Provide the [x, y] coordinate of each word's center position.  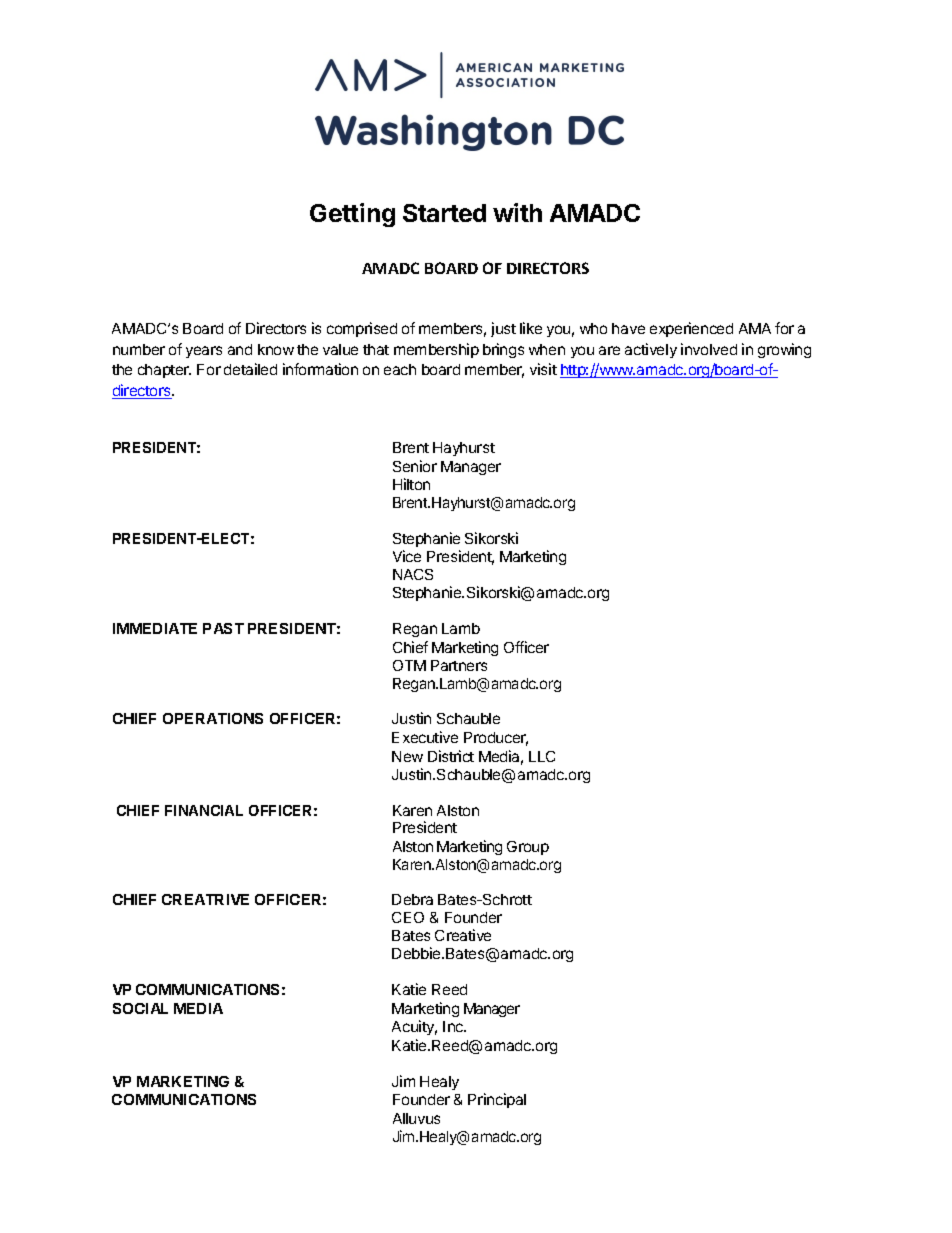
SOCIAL [140, 1008]
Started [444, 213]
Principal [497, 1100]
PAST [223, 628]
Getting [352, 215]
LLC [542, 756]
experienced [691, 329]
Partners [459, 665]
